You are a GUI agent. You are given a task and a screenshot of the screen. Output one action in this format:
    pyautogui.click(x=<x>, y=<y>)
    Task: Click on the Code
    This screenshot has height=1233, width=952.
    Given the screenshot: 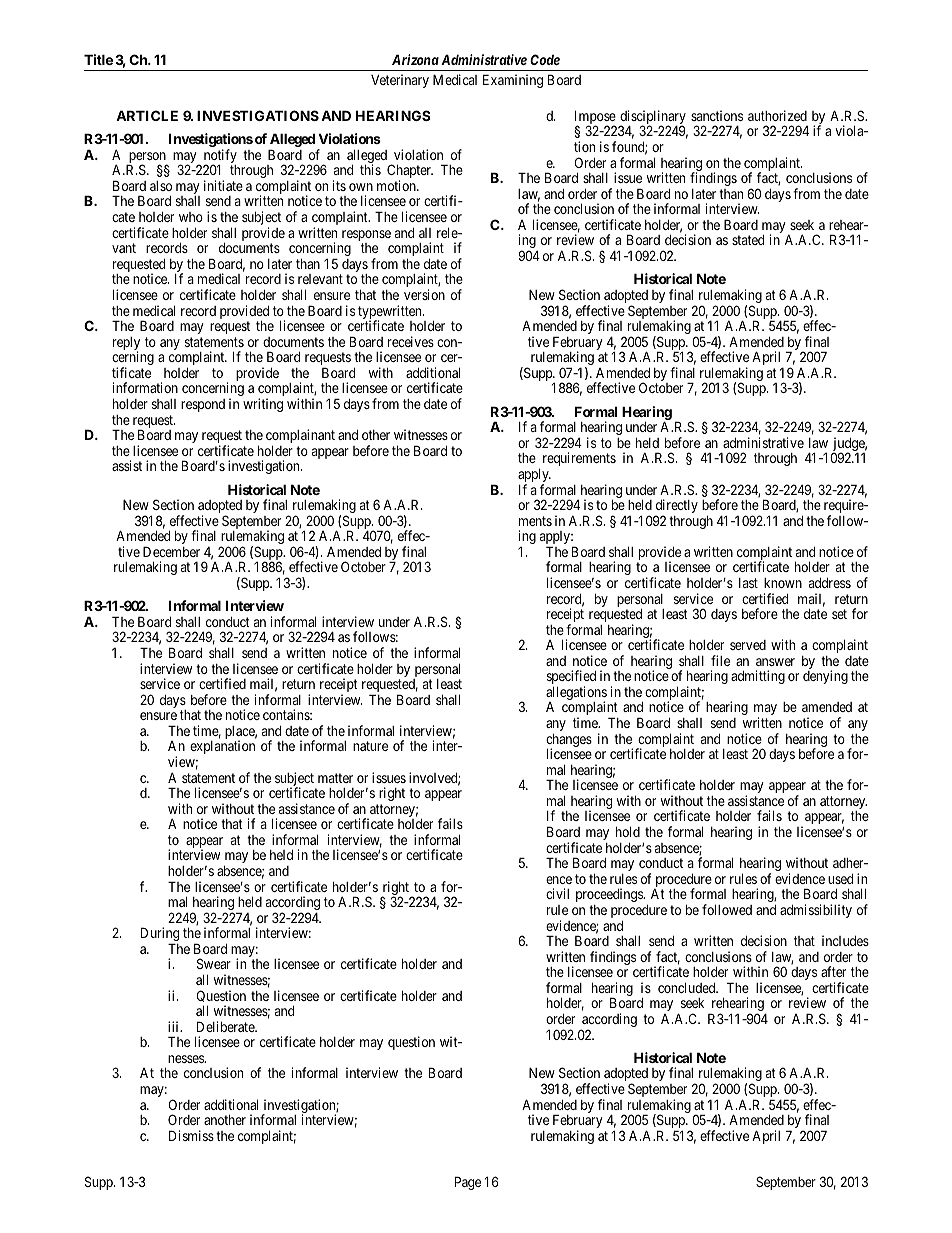 What is the action you would take?
    pyautogui.click(x=545, y=59)
